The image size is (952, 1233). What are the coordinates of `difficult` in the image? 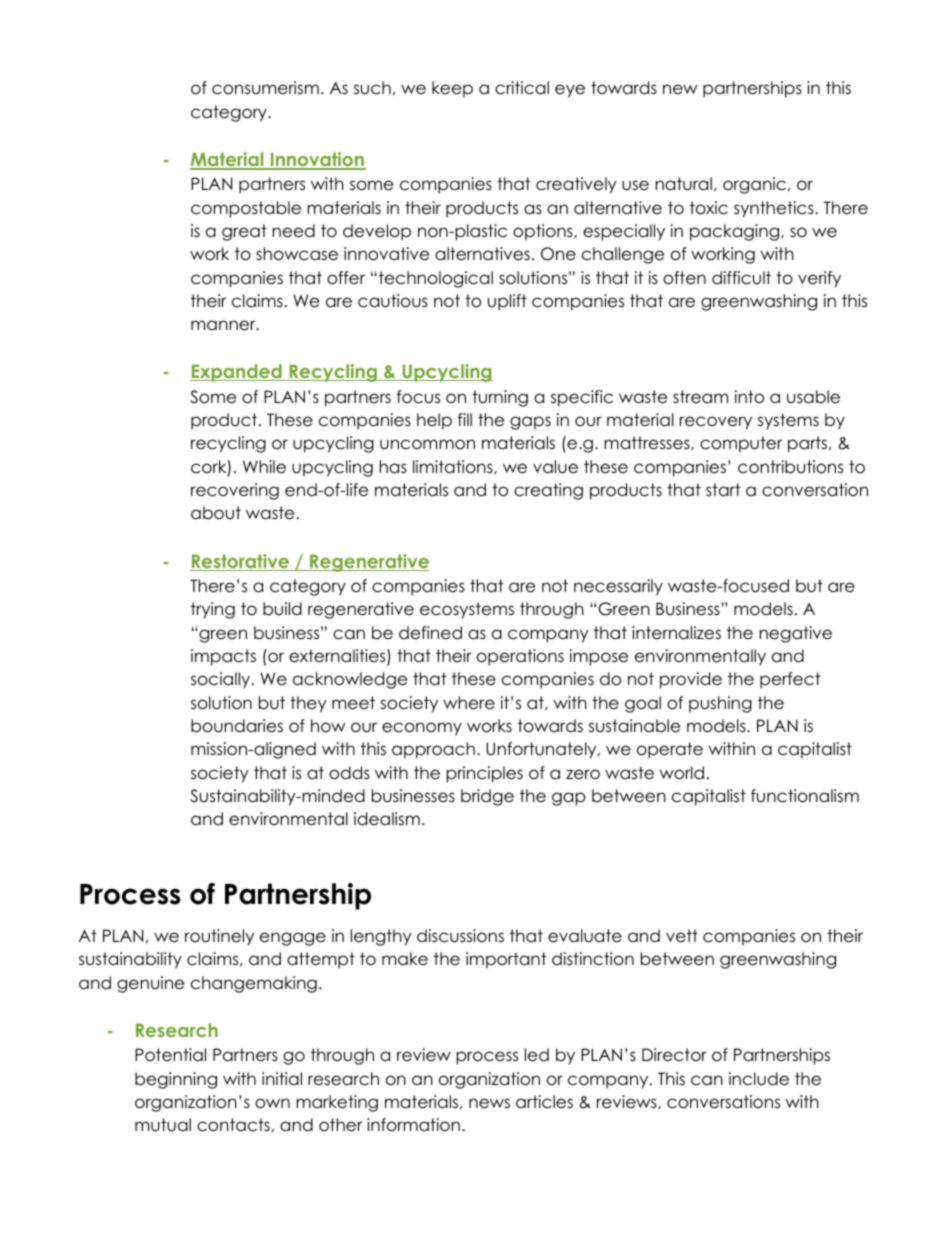 It's located at (741, 278).
